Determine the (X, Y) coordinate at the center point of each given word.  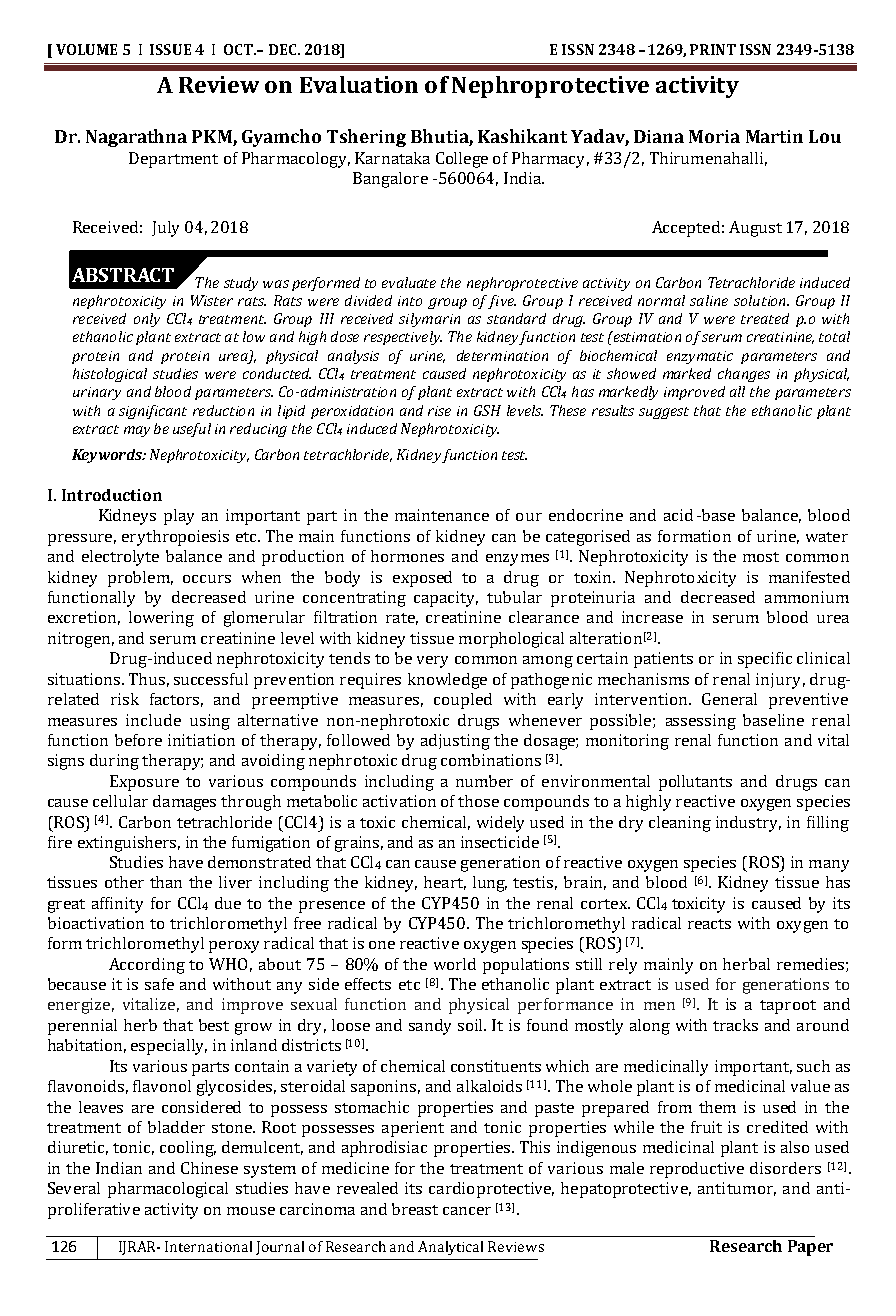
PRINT (713, 49)
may (137, 431)
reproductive (697, 1170)
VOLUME (86, 49)
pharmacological (168, 1190)
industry (748, 824)
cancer (467, 1211)
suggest (664, 413)
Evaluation (359, 84)
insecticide (500, 842)
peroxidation (352, 412)
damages (184, 803)
